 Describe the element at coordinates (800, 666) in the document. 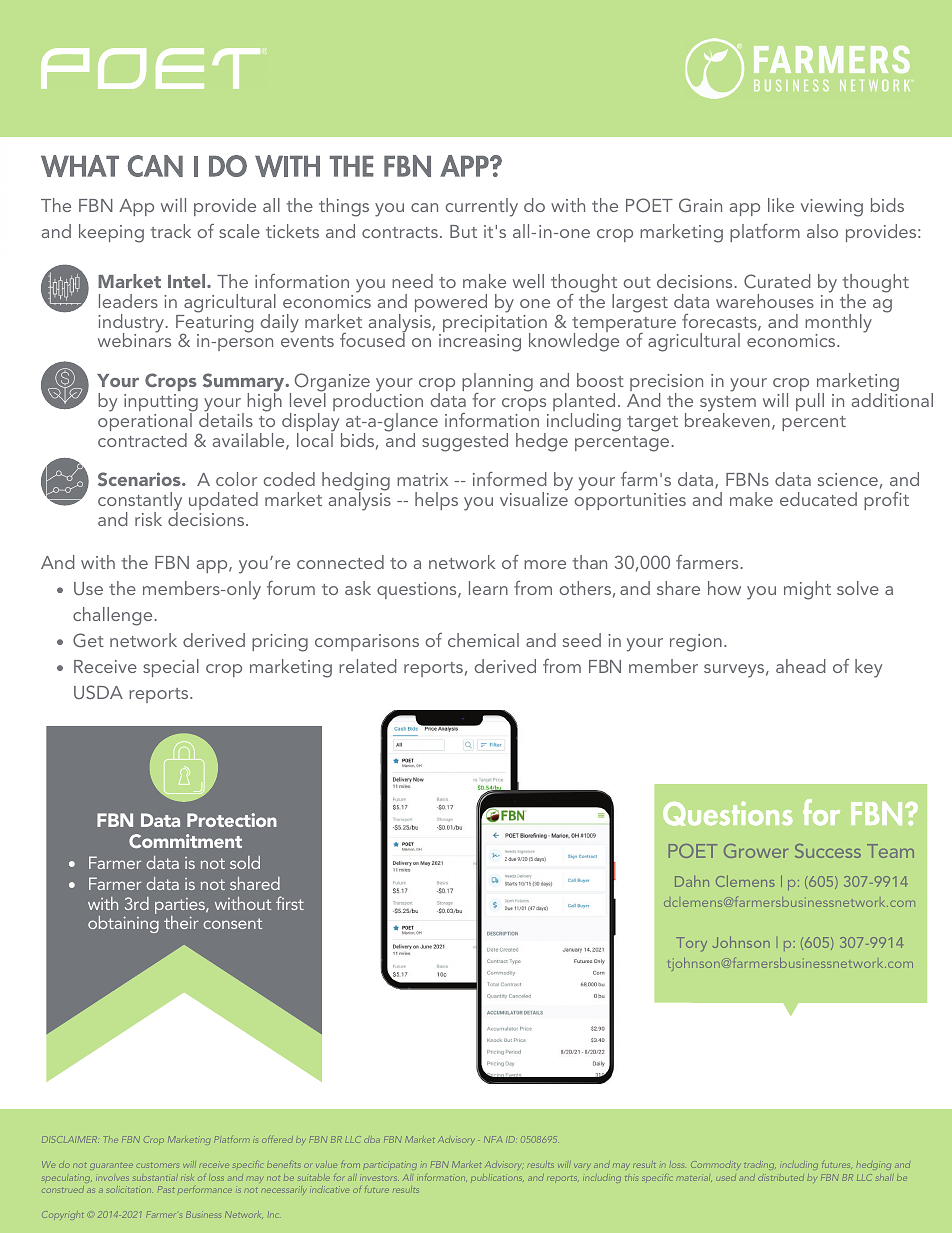

I see `ahead` at that location.
